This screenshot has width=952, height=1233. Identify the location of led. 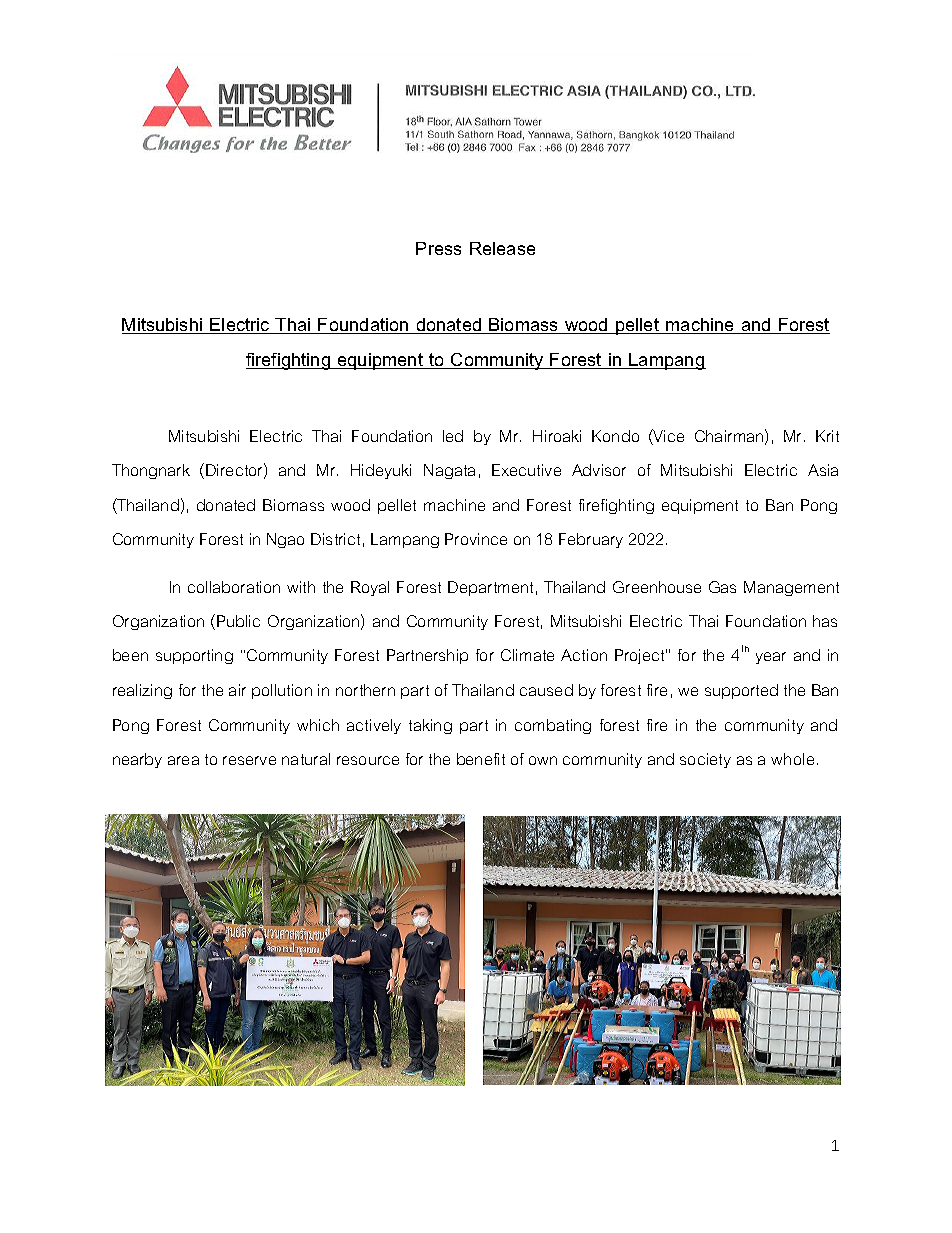
(453, 436).
